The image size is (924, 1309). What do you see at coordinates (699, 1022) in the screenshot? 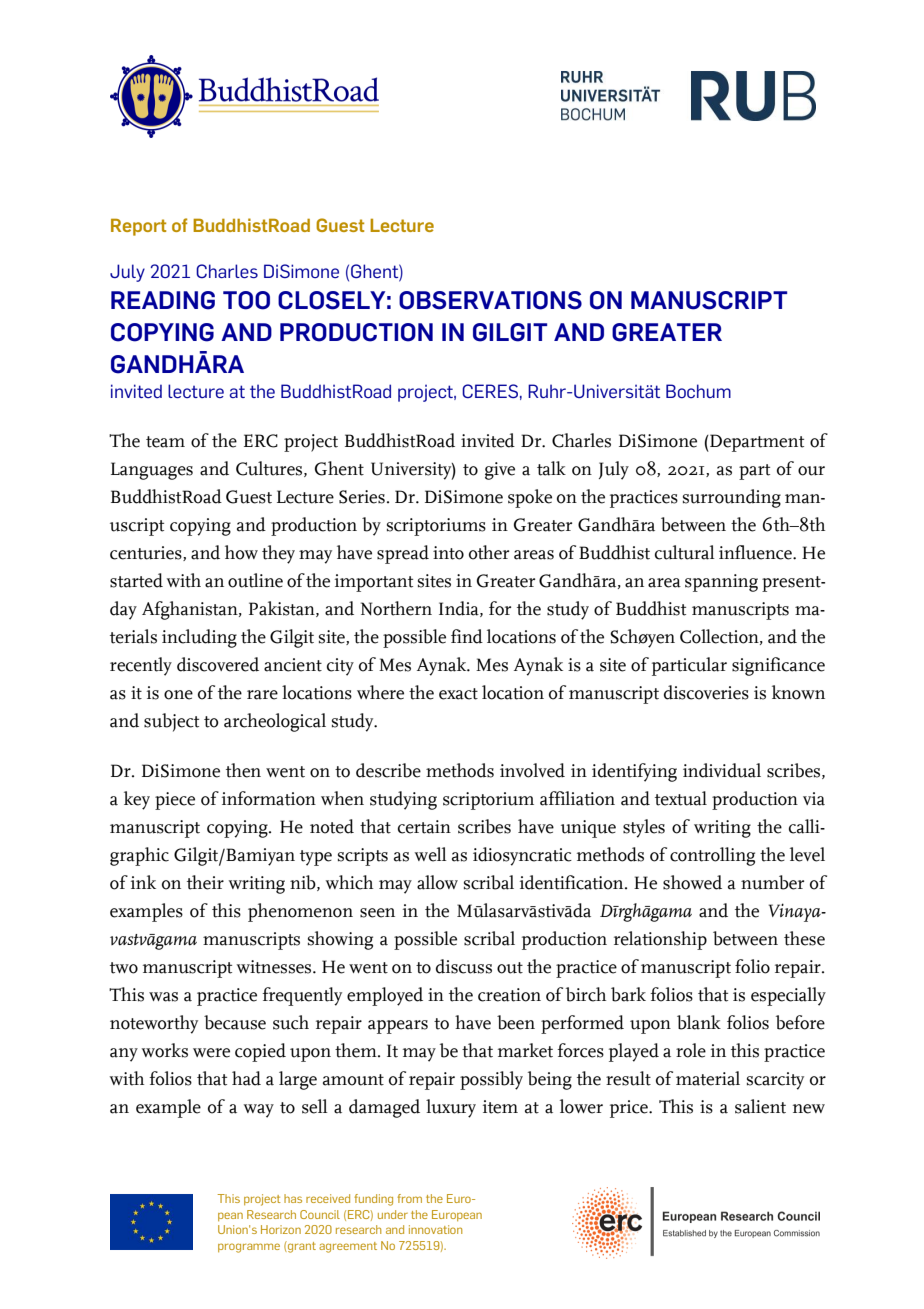
I see `blank` at bounding box center [699, 1022].
